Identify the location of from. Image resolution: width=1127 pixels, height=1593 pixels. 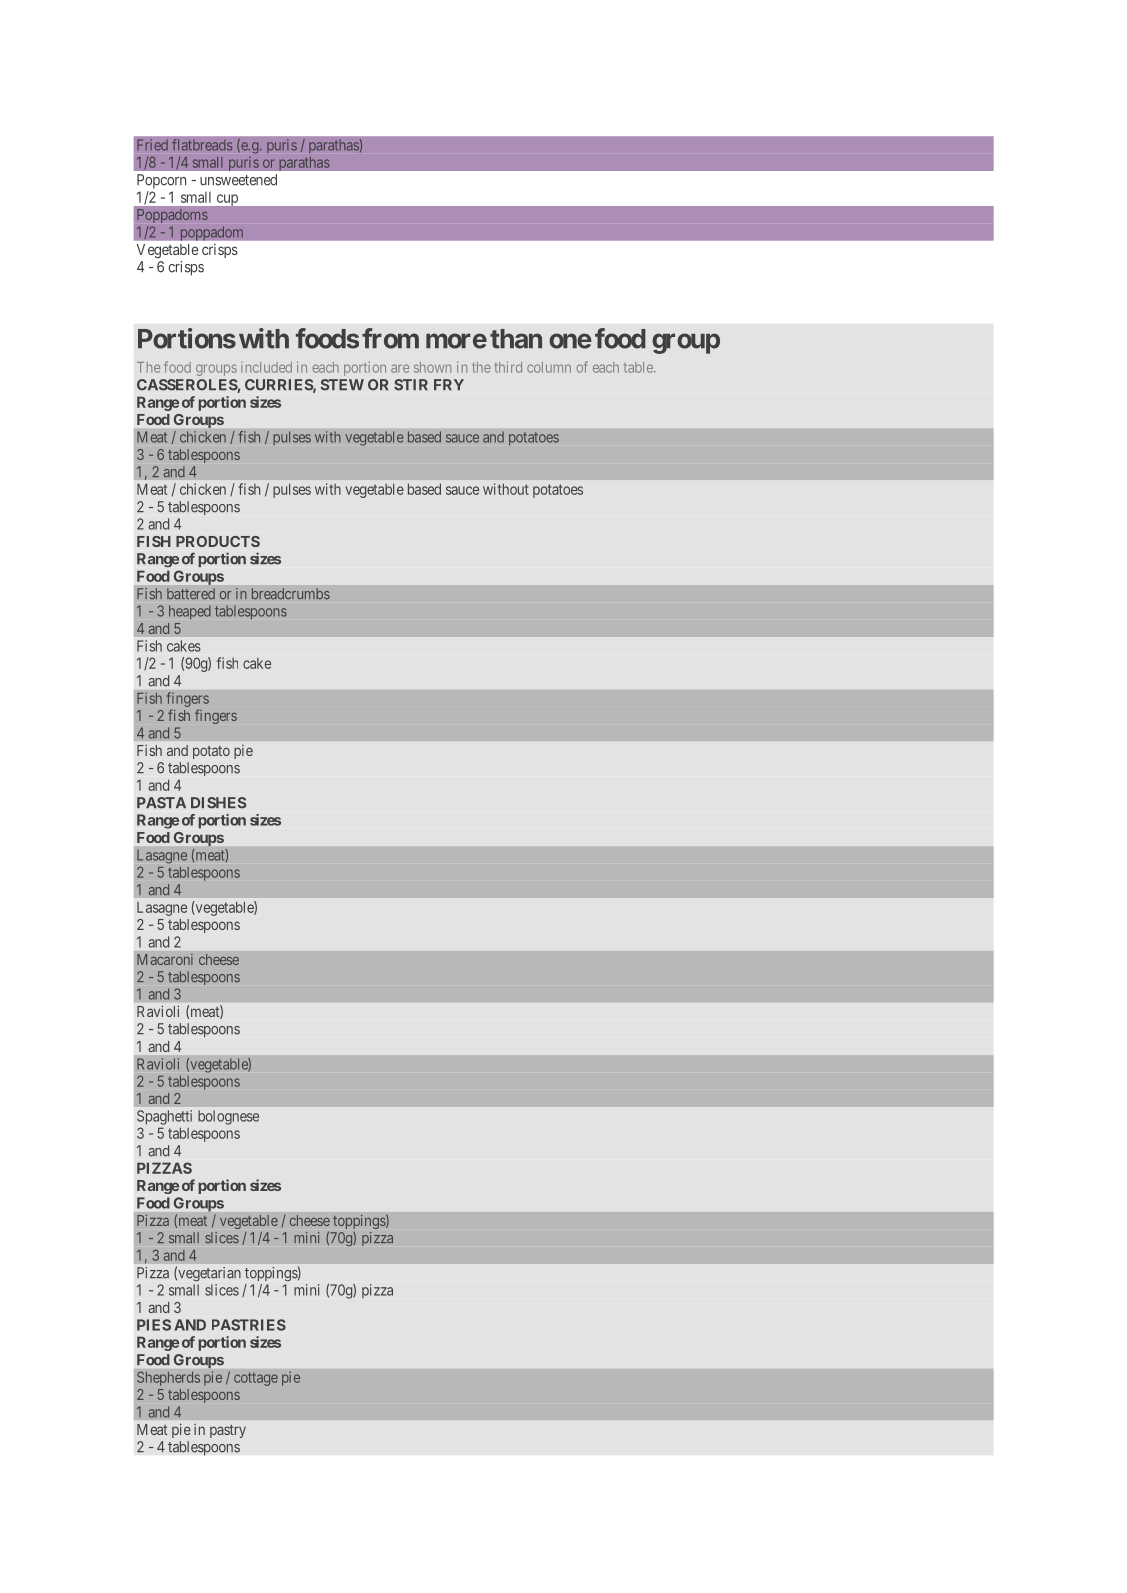
(390, 338).
